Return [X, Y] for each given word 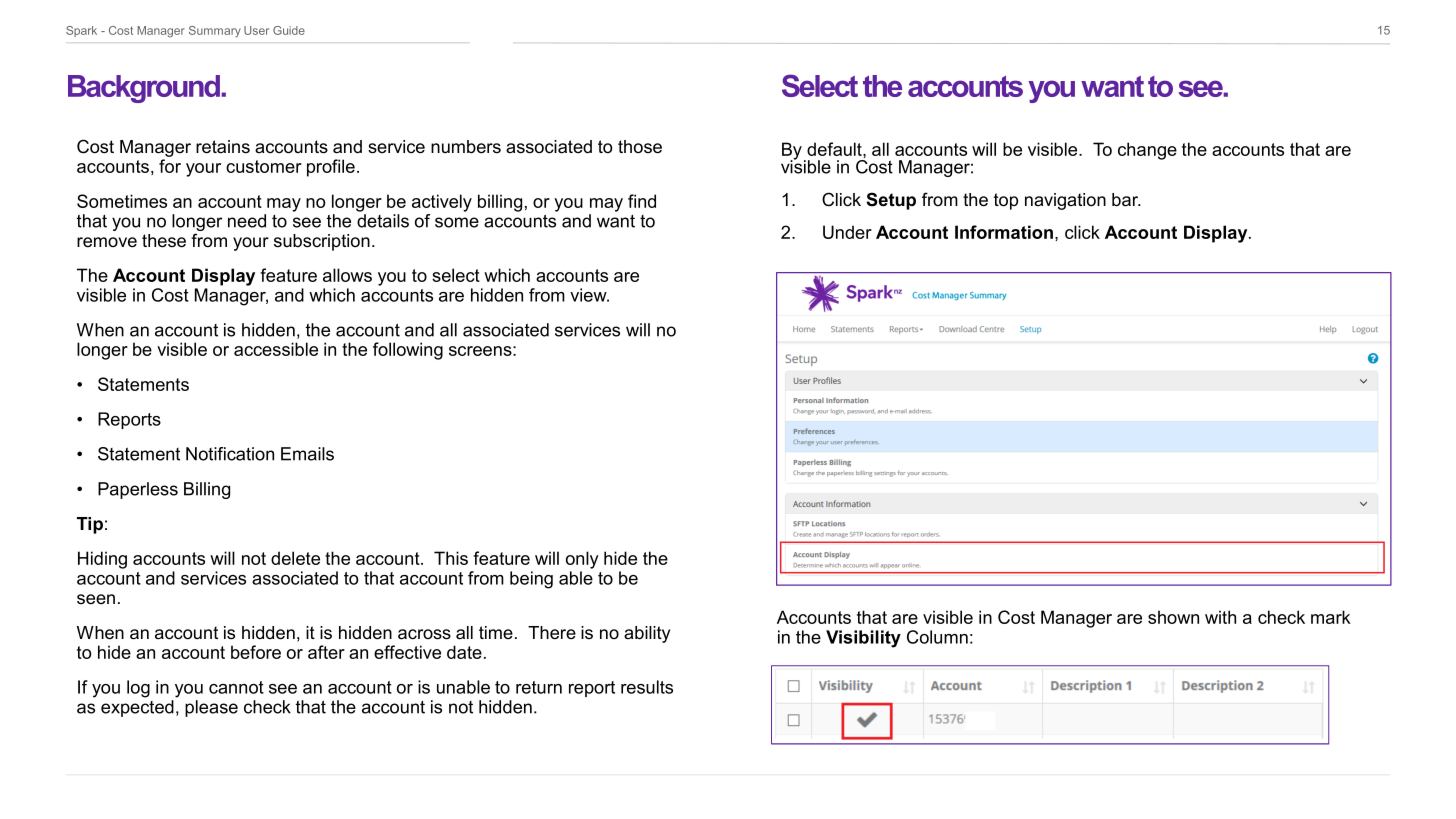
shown [1173, 617]
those [640, 147]
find [642, 201]
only [582, 560]
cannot [236, 687]
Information [1004, 232]
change [1147, 151]
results [647, 687]
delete [295, 558]
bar [1126, 200]
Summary [215, 31]
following [408, 351]
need [247, 221]
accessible [276, 349]
